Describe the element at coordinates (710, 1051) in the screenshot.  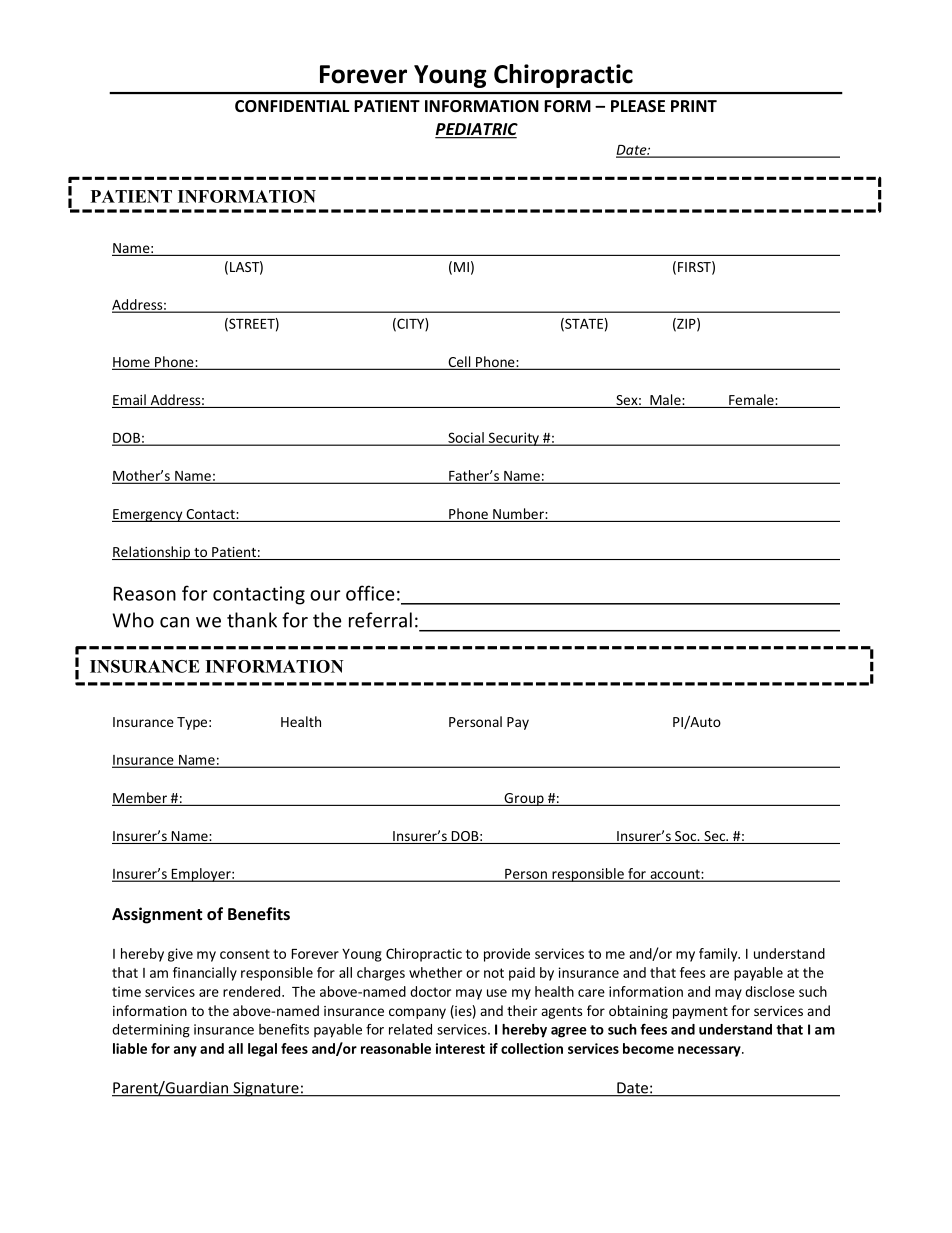
I see `necessary` at that location.
